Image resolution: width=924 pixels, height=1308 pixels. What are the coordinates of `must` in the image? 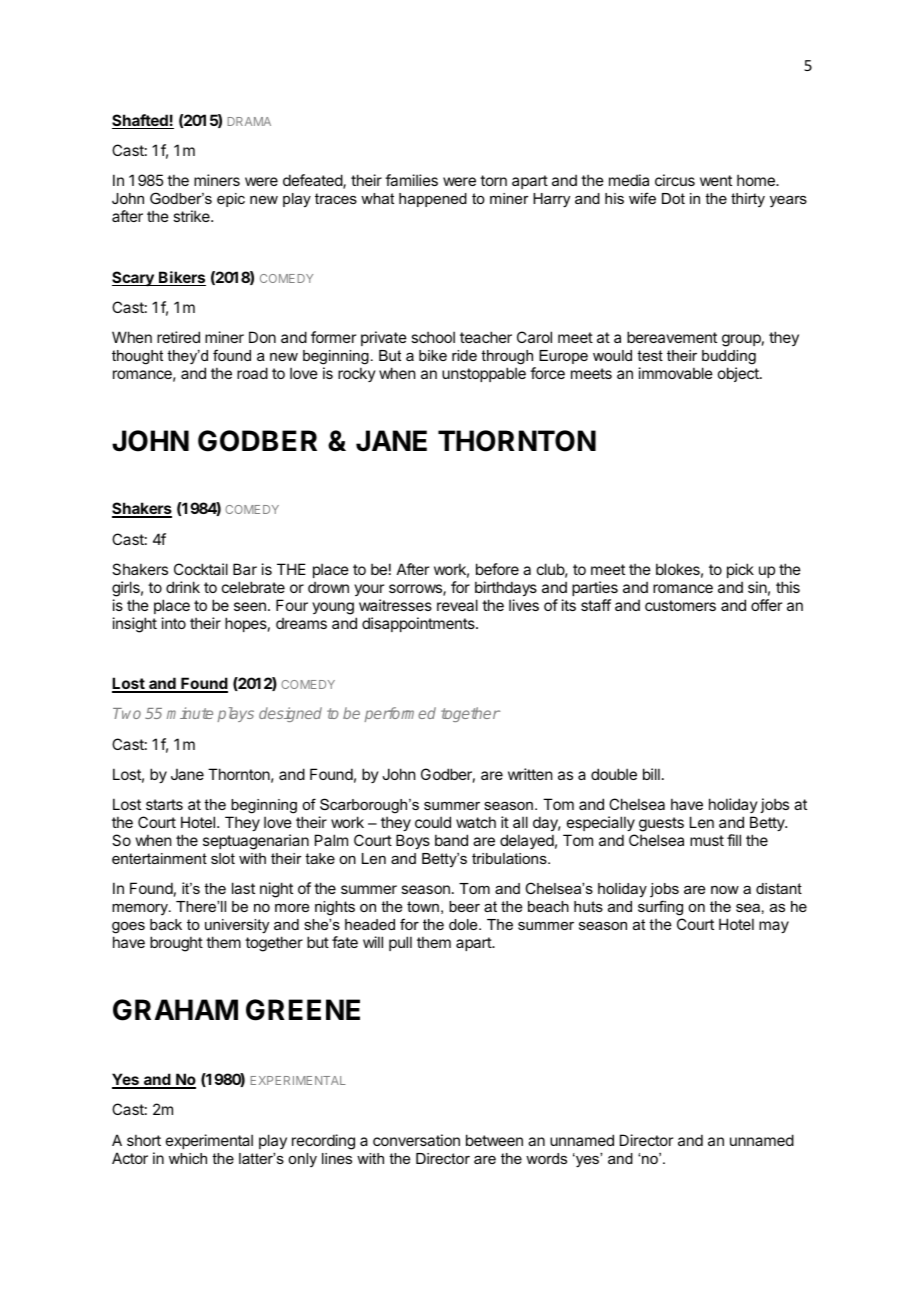 It's located at (707, 840).
